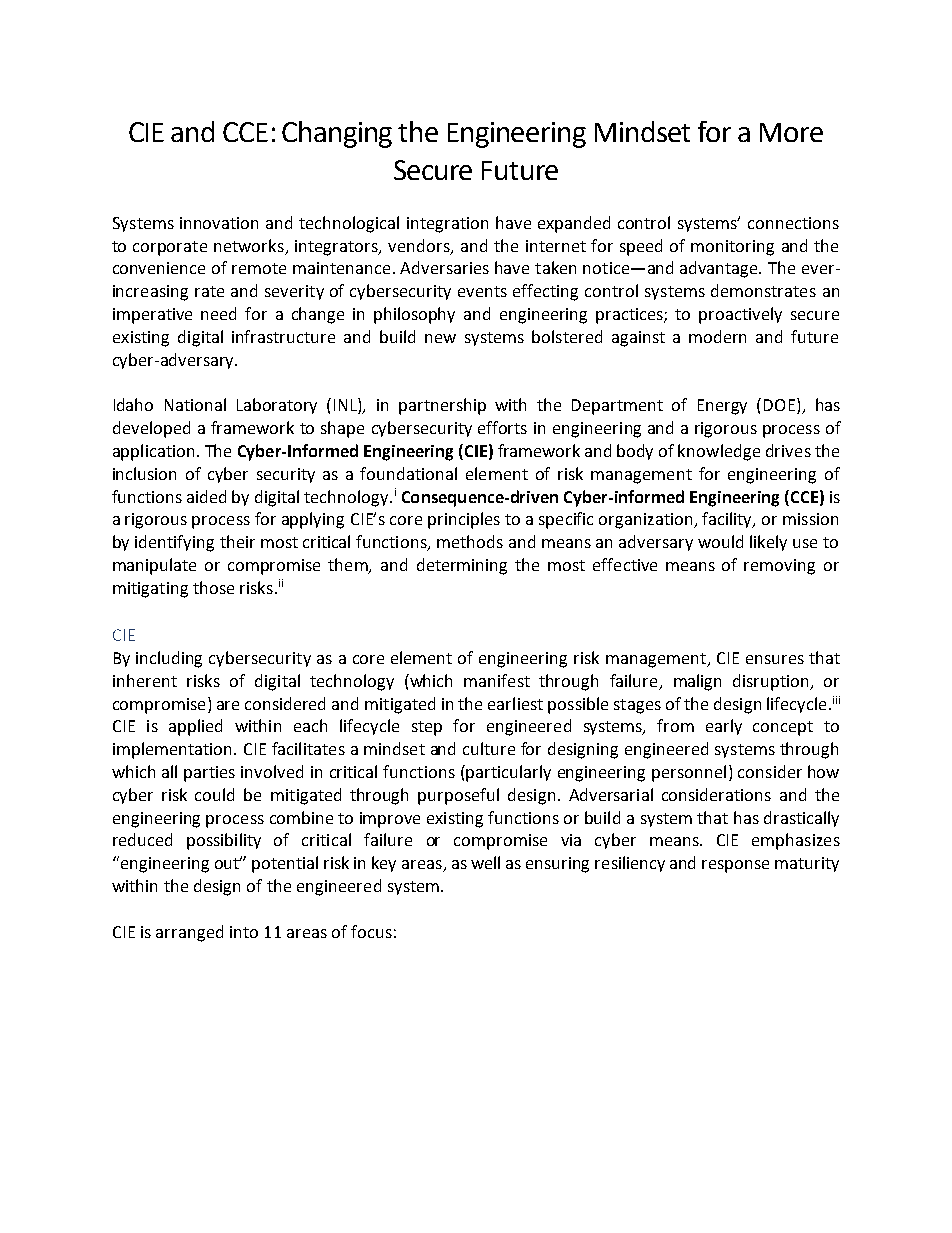  I want to click on methods, so click(470, 541).
